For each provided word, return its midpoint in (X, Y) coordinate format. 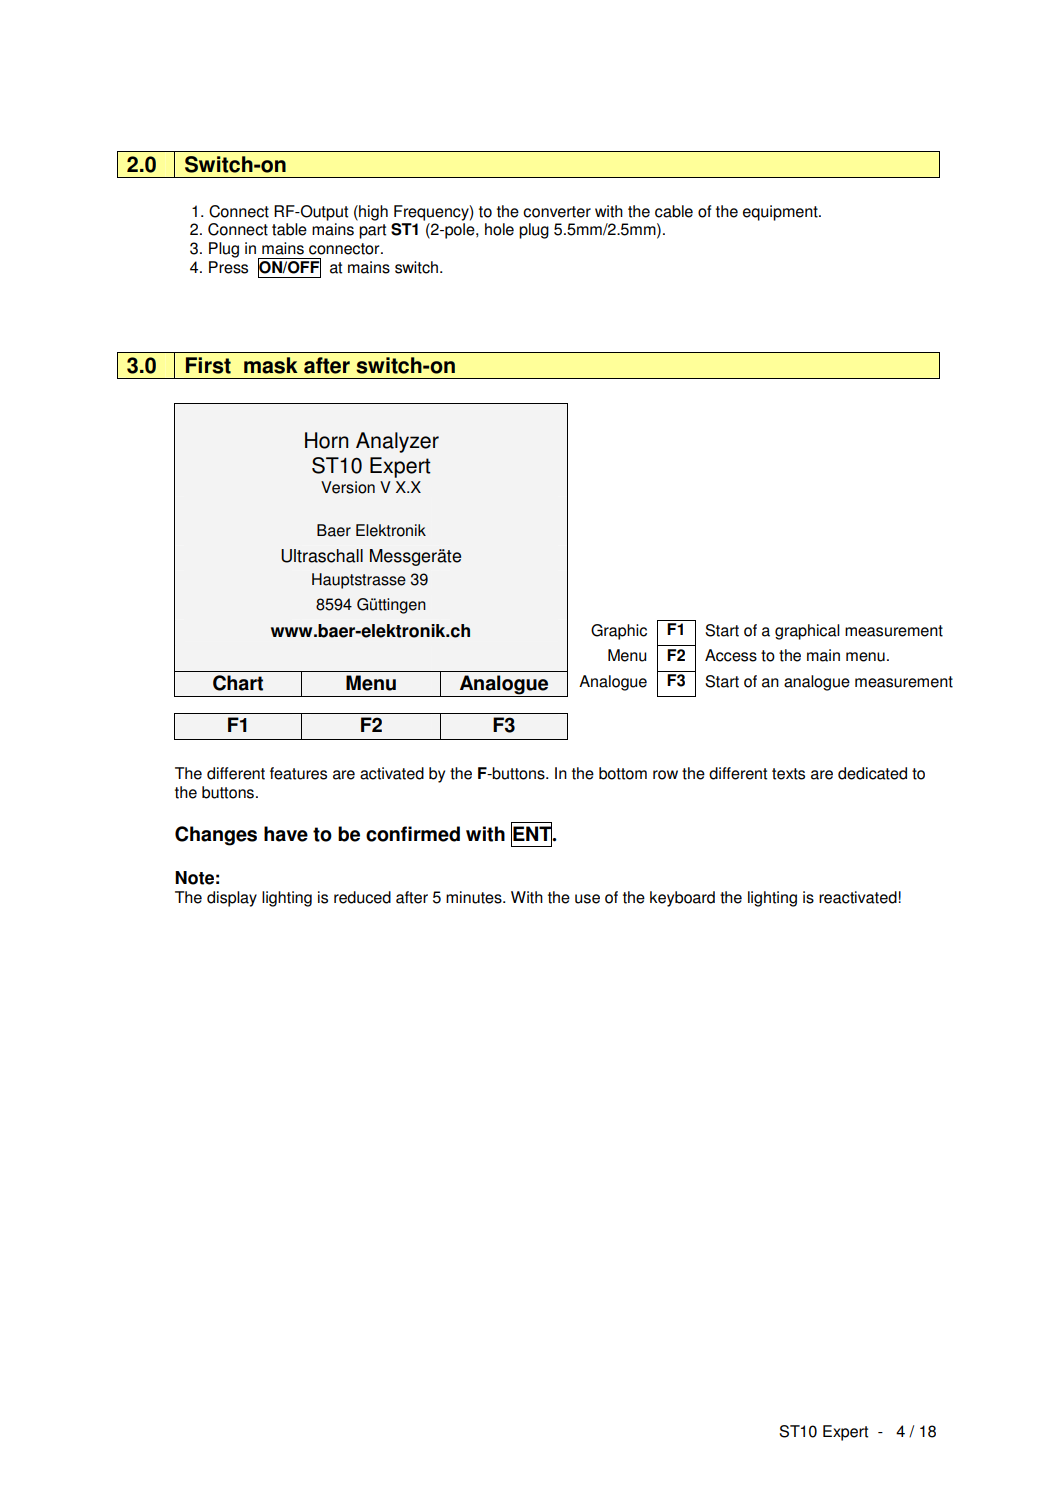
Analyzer (397, 442)
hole (499, 229)
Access (731, 655)
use (587, 899)
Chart (238, 683)
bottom (623, 773)
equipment (781, 213)
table (289, 229)
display (232, 899)
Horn (327, 440)
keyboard (682, 899)
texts (788, 774)
